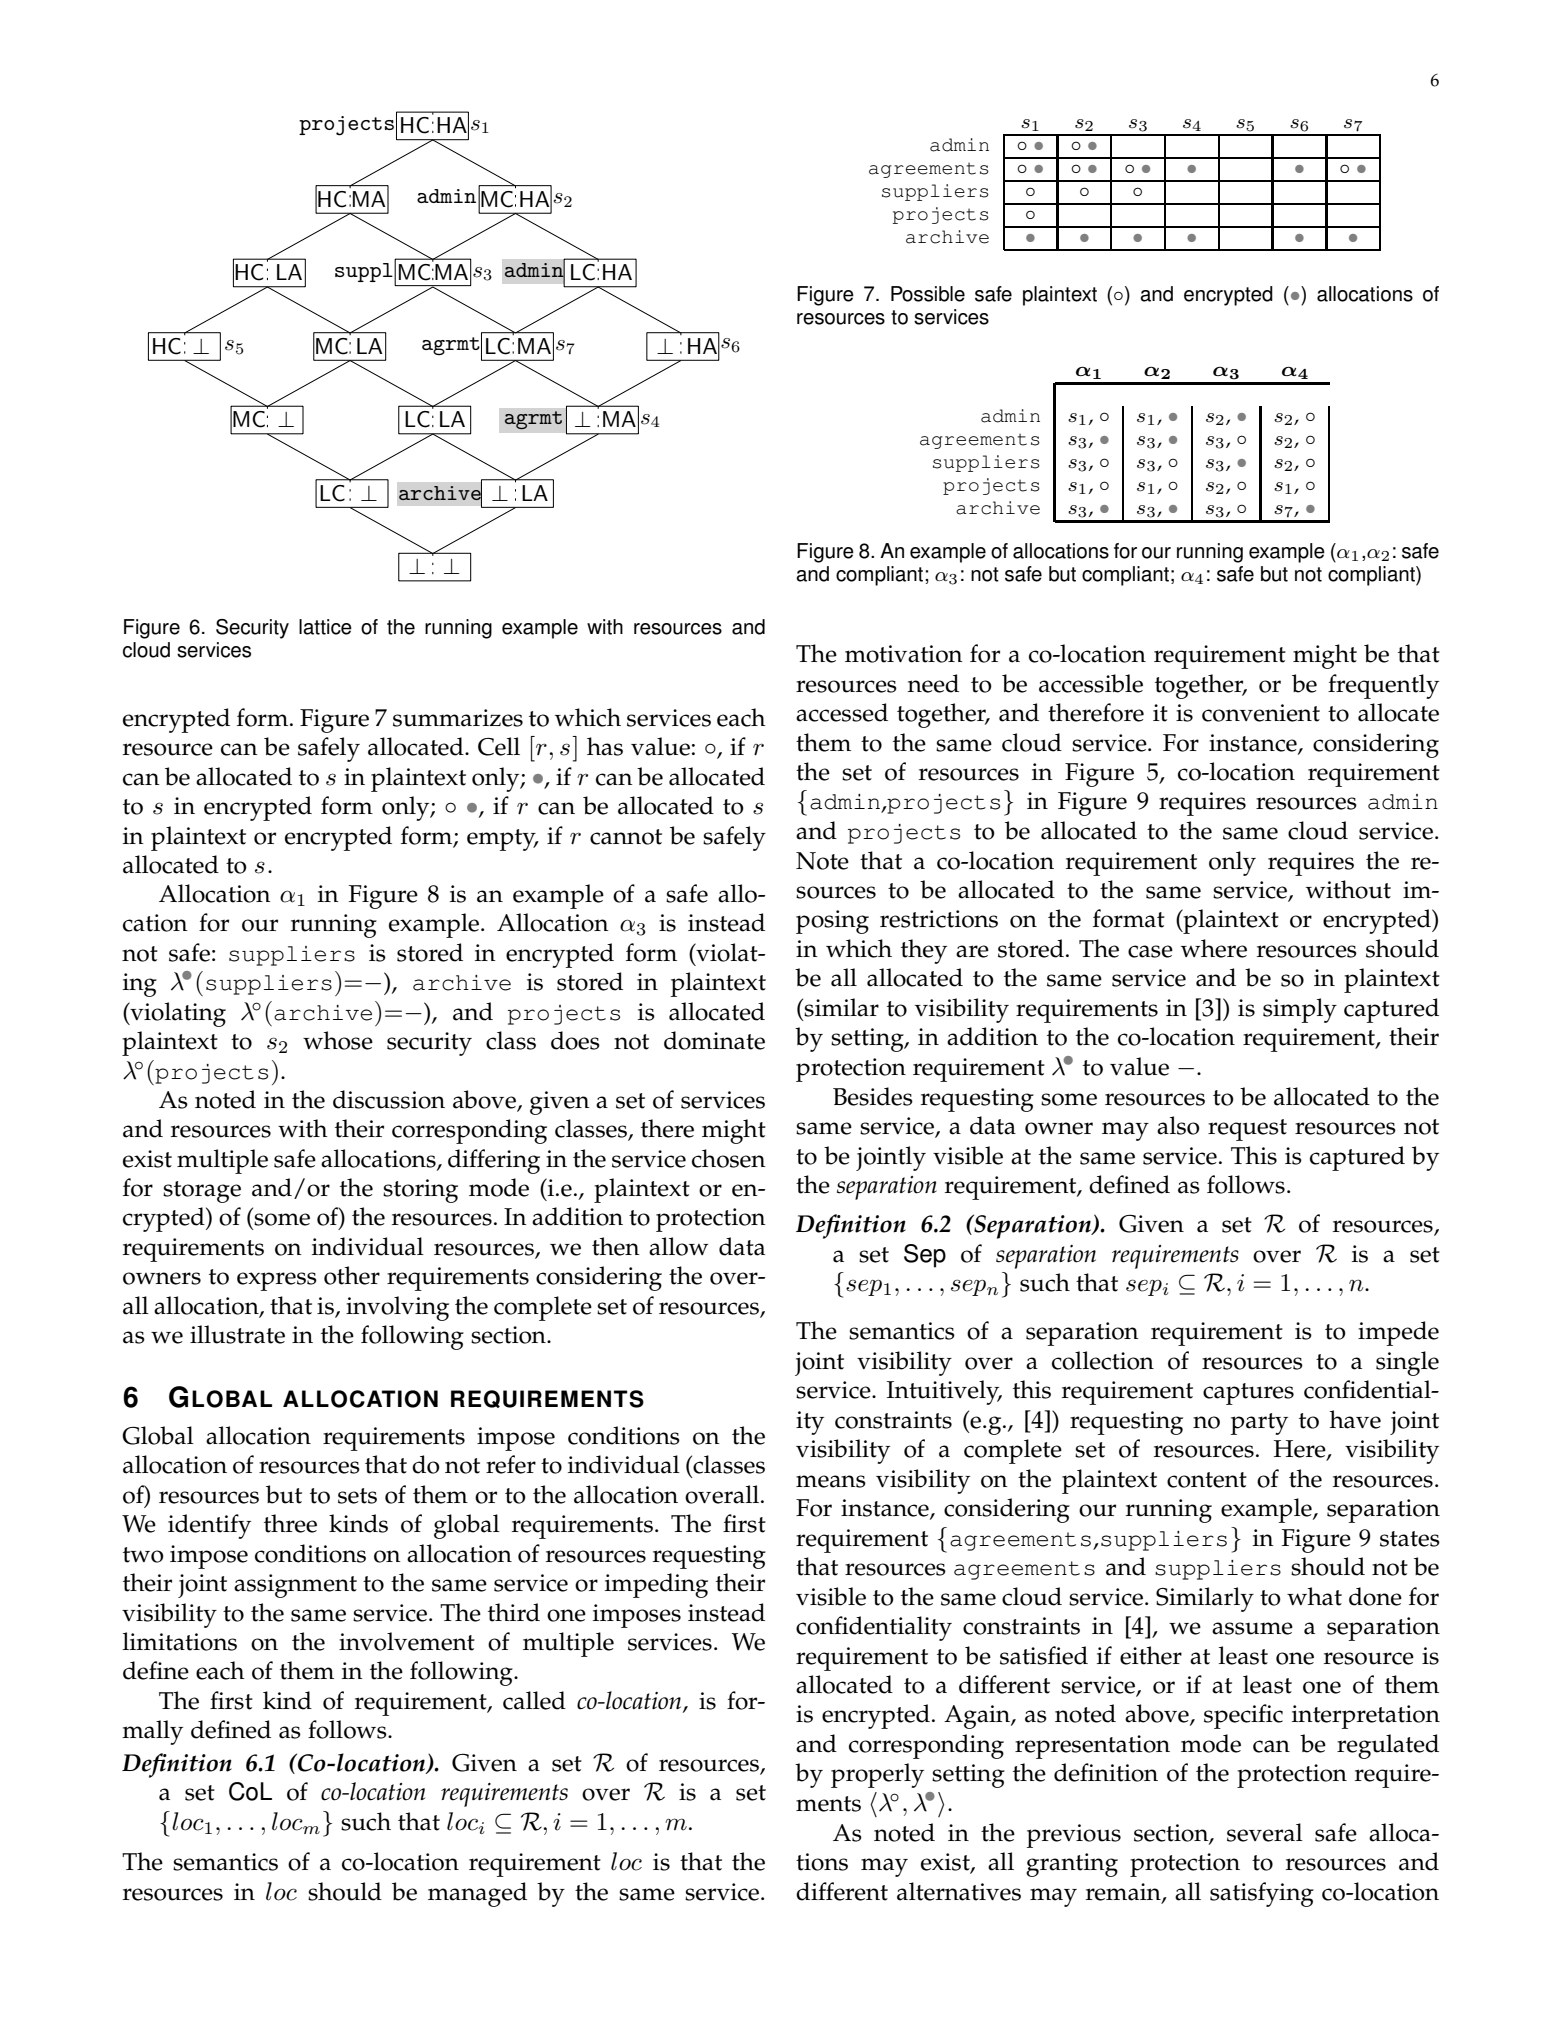  Describe the element at coordinates (1265, 1832) in the image. I see `several` at that location.
